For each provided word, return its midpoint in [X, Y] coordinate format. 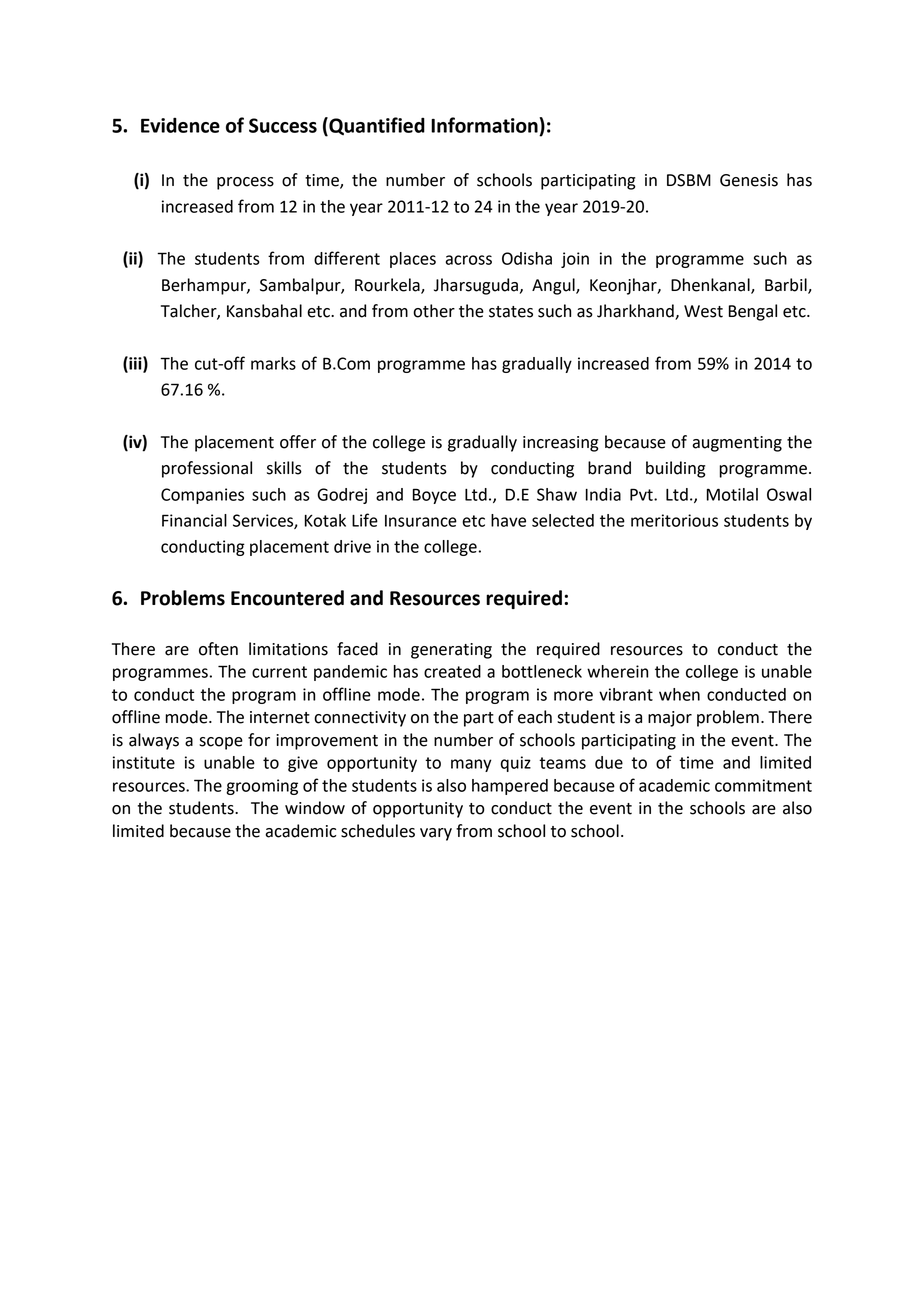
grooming [262, 787]
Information [485, 125]
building [675, 469]
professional [207, 469]
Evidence [180, 125]
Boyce [434, 496]
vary [436, 834]
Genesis [749, 180]
